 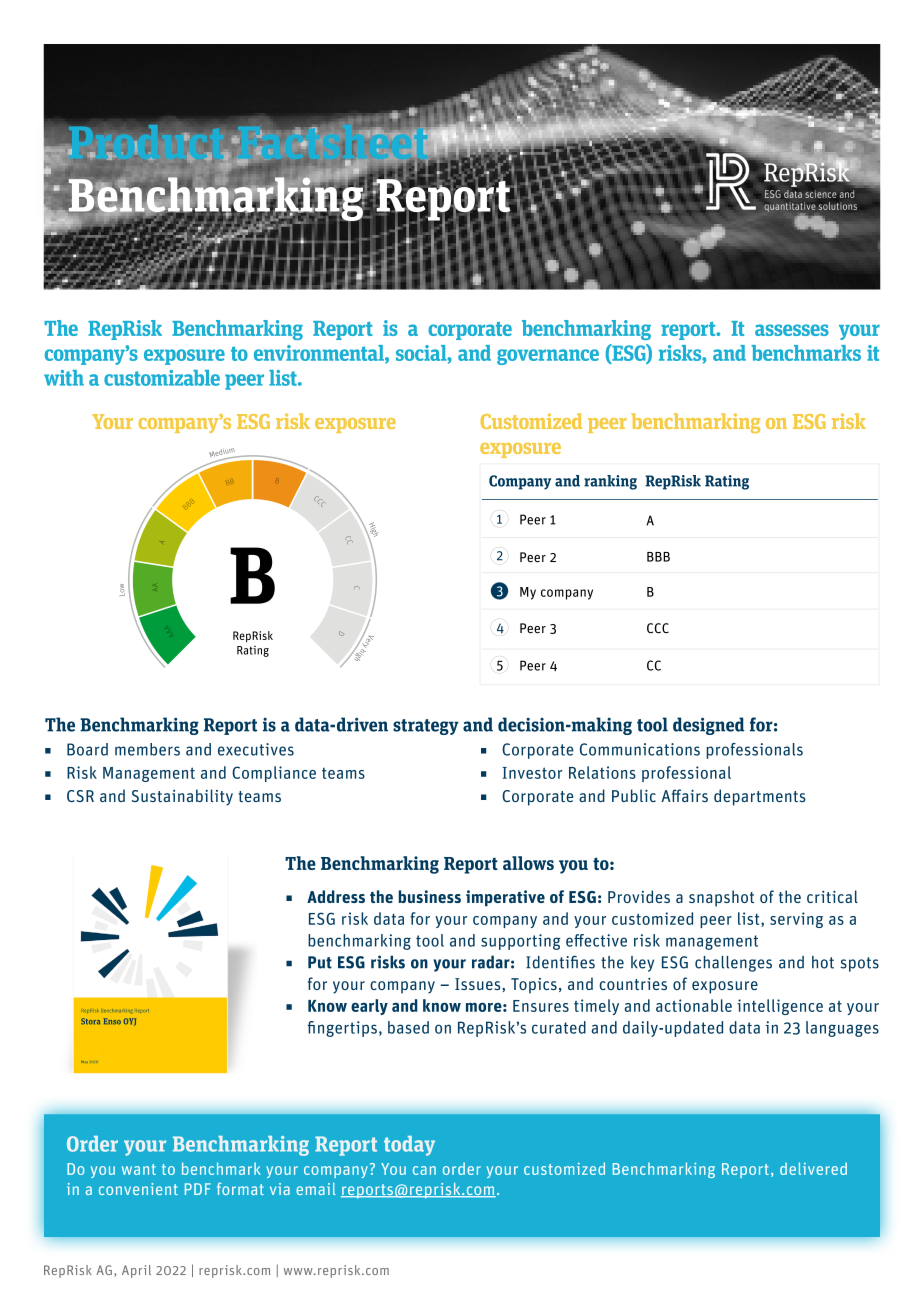 I want to click on assesses, so click(x=792, y=330).
